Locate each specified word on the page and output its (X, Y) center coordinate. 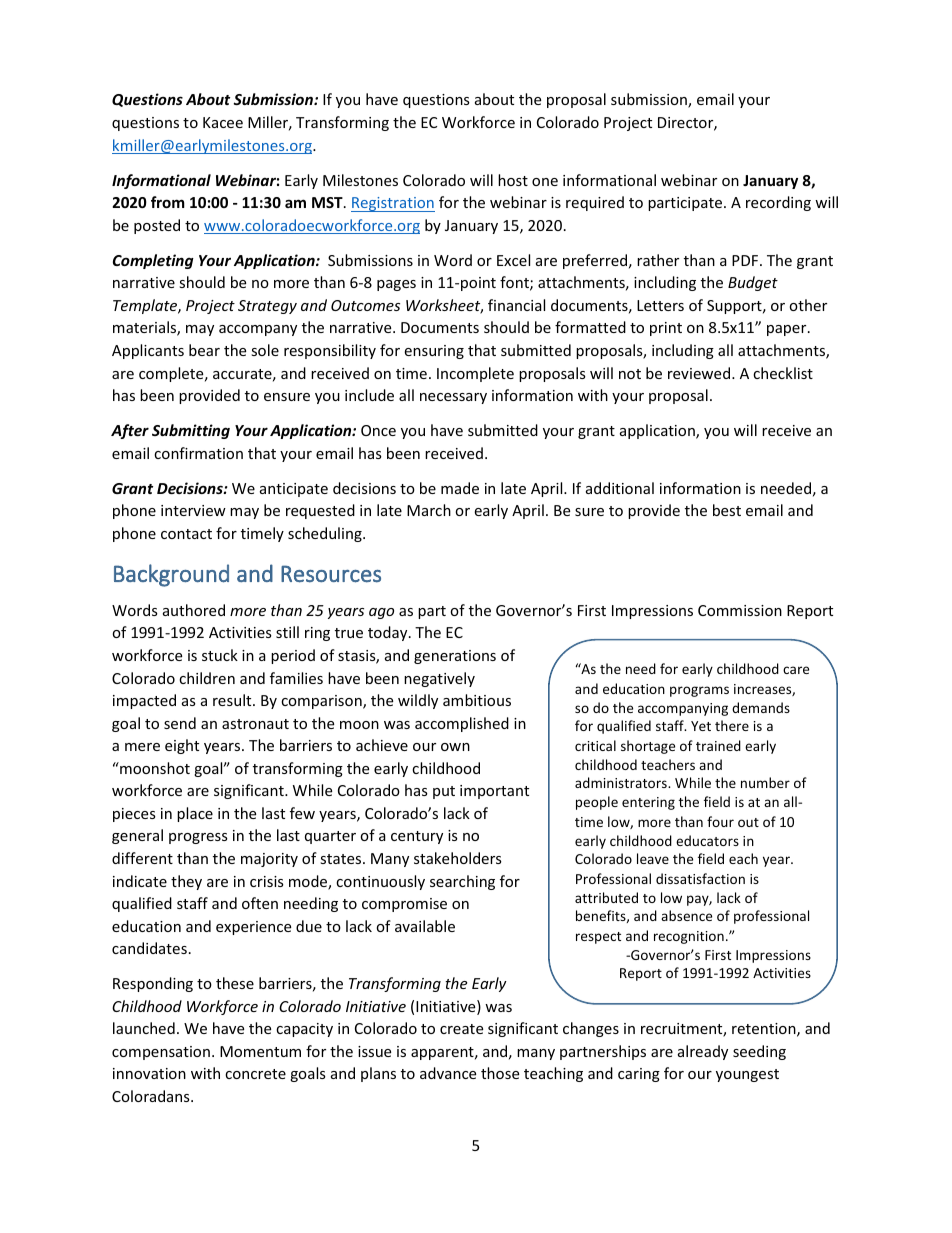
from (168, 202)
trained (718, 745)
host (513, 180)
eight (182, 746)
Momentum (260, 1051)
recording (778, 203)
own (455, 747)
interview (193, 510)
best (727, 510)
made (460, 488)
